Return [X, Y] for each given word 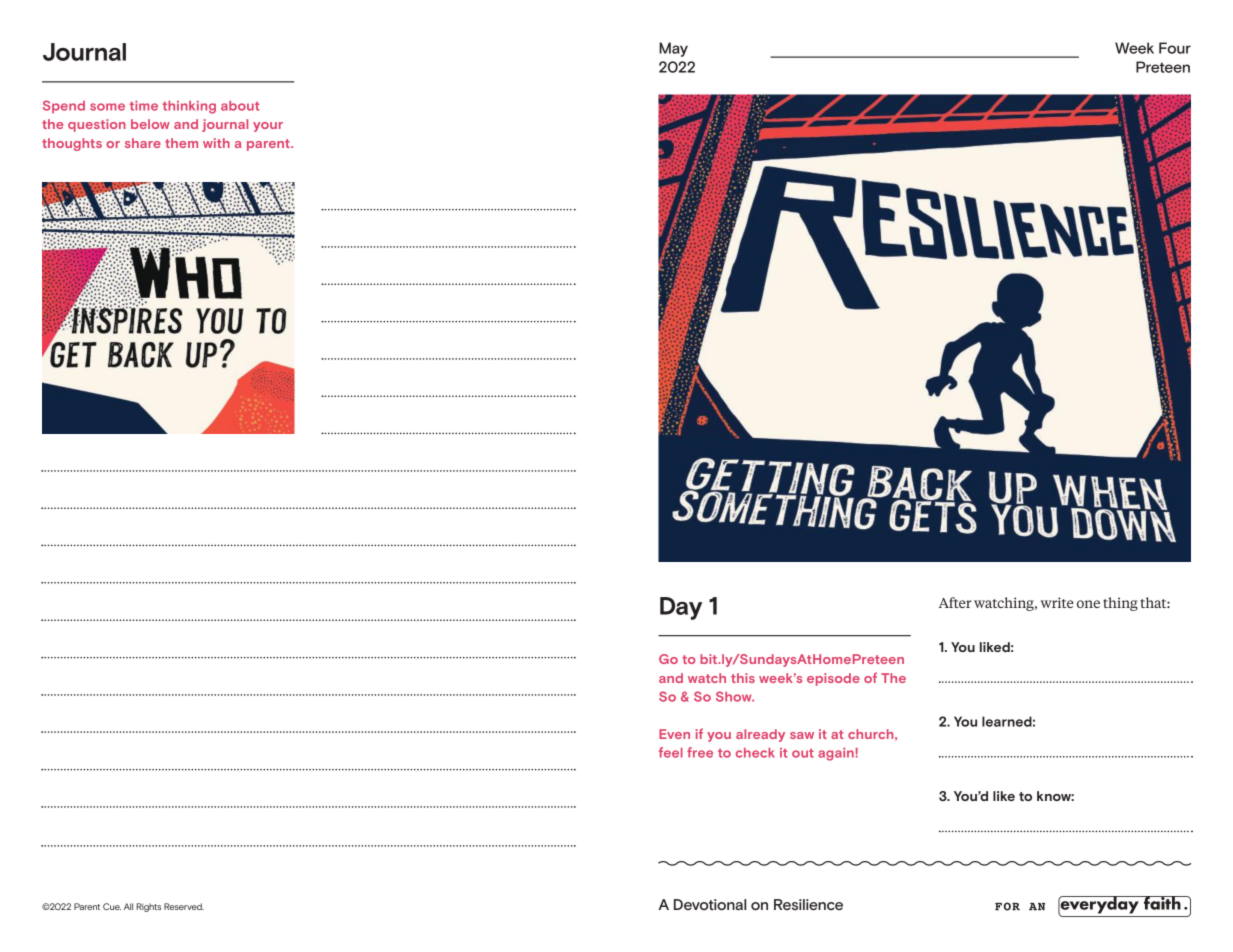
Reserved [184, 906]
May [673, 49]
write [1057, 602]
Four [1175, 48]
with [216, 143]
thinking [189, 107]
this [743, 678]
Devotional [710, 904]
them [181, 143]
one [1088, 604]
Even [674, 734]
